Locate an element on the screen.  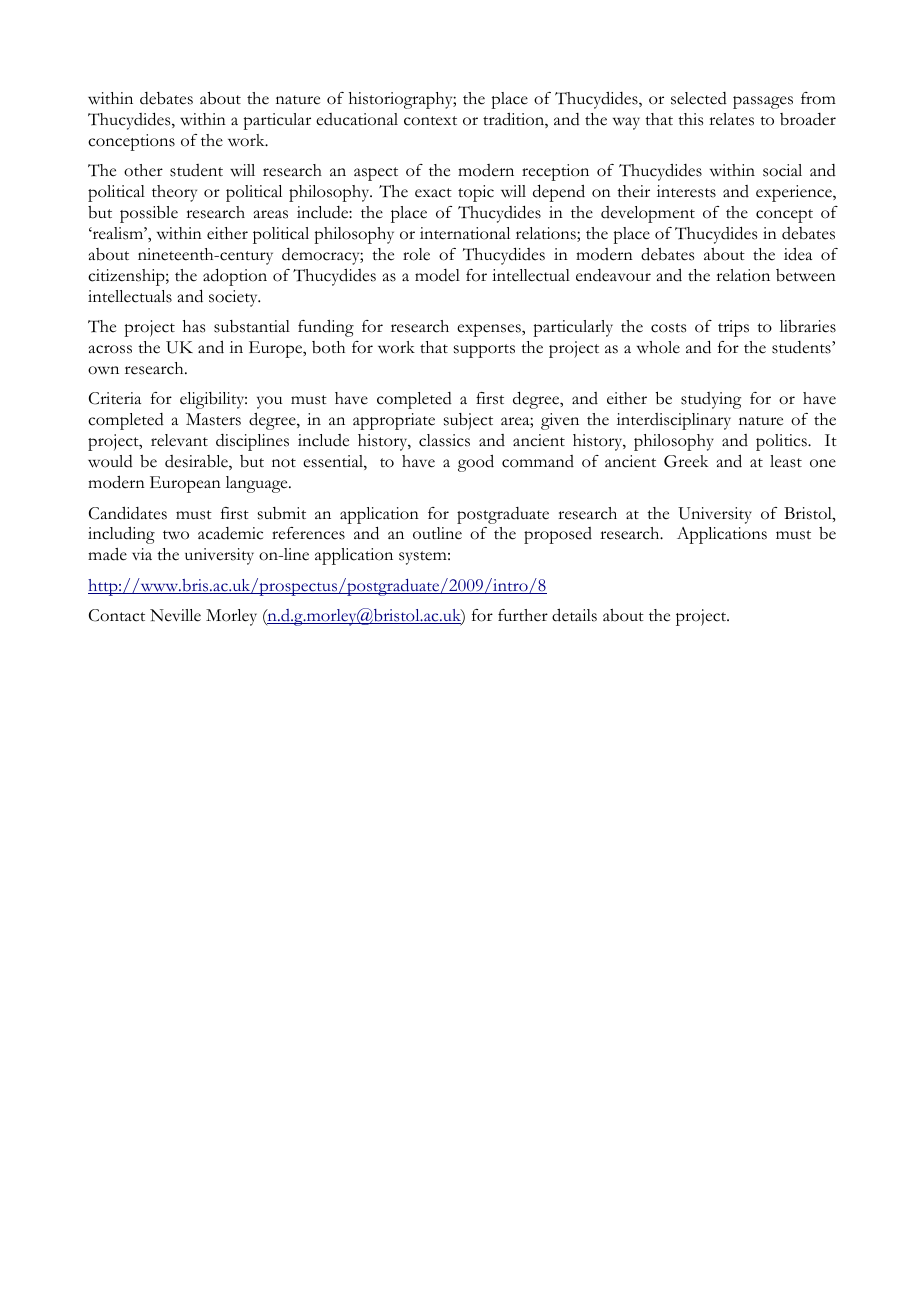
relates is located at coordinates (731, 119).
